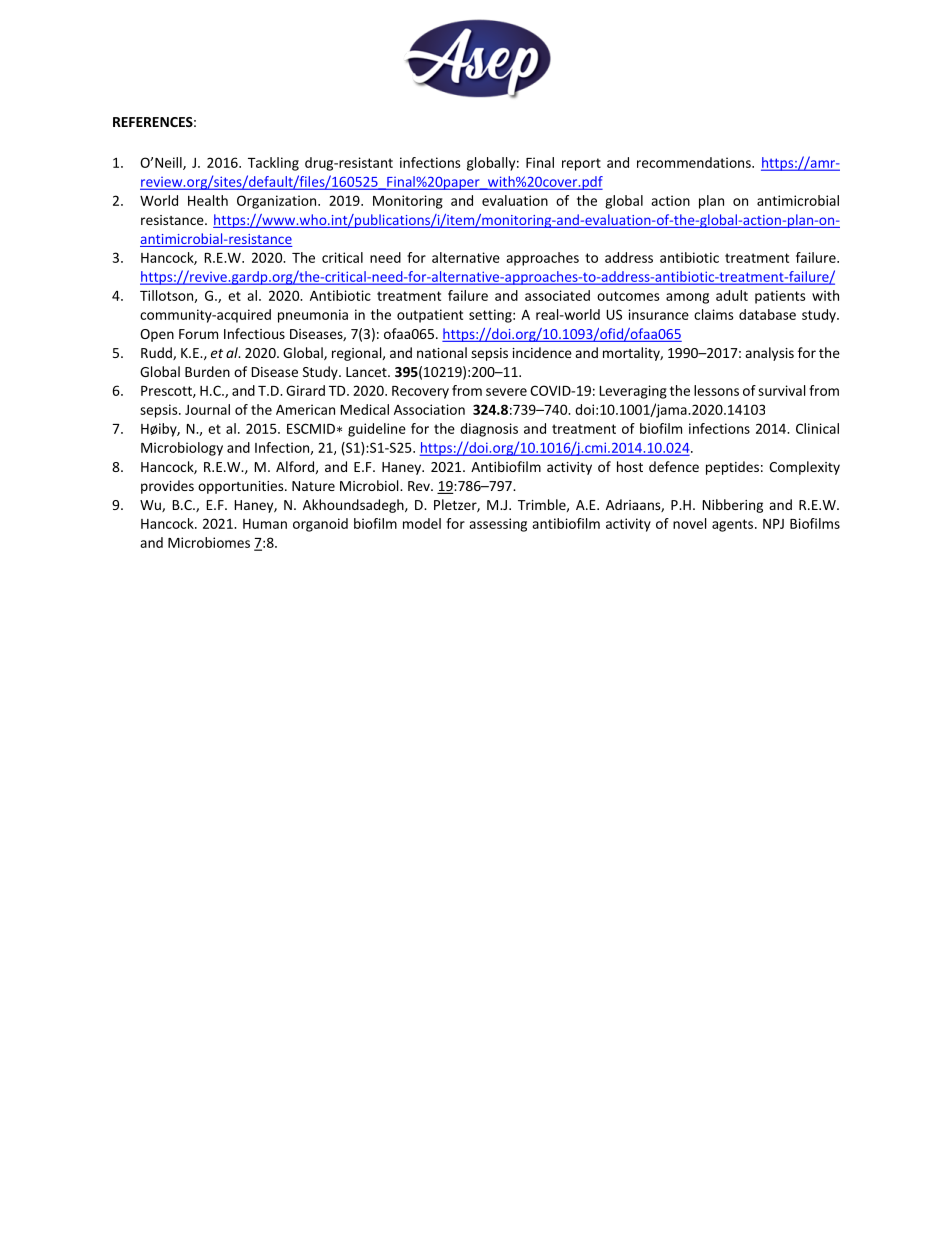  I want to click on assessing, so click(498, 525).
